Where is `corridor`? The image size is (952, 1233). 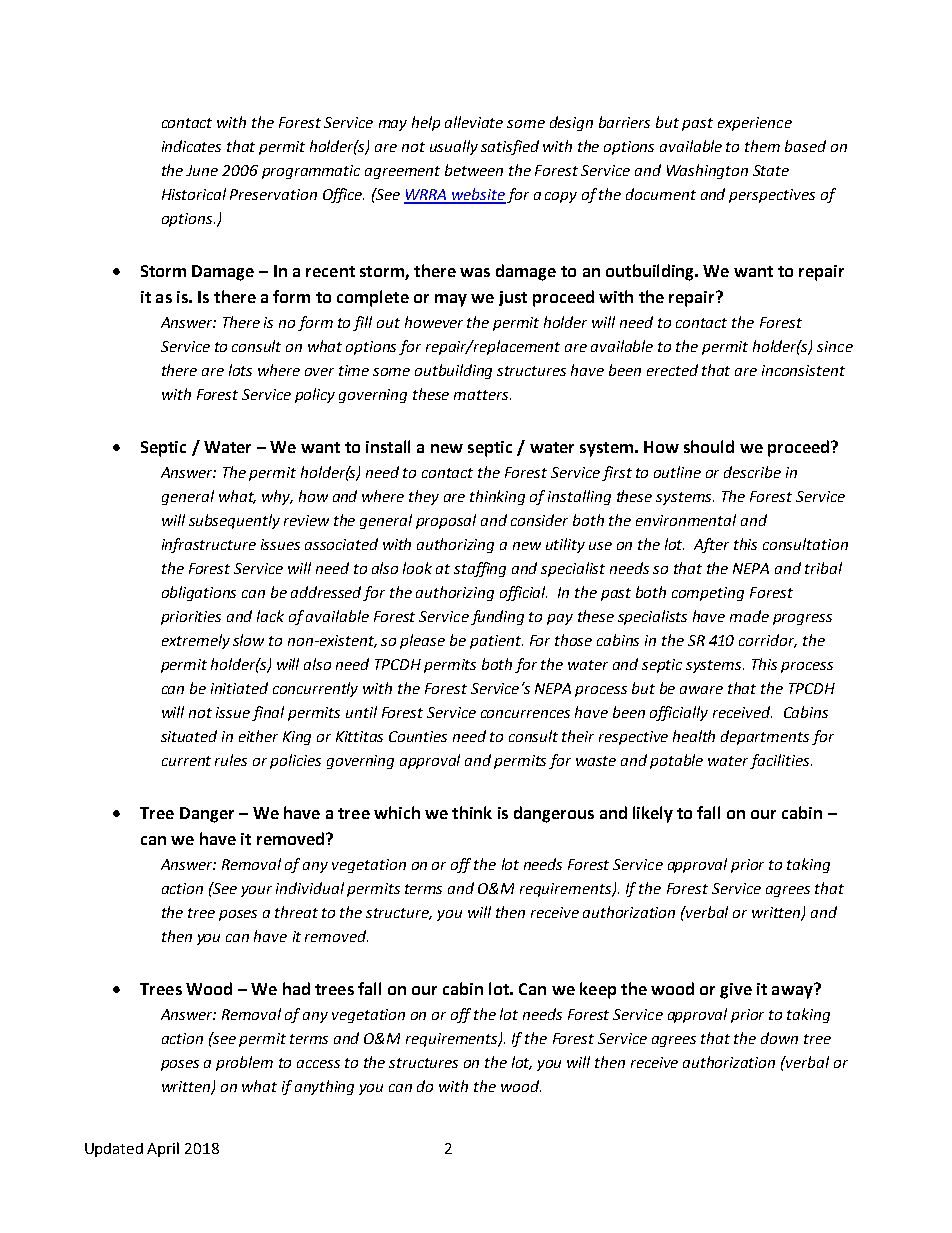
corridor is located at coordinates (768, 641).
